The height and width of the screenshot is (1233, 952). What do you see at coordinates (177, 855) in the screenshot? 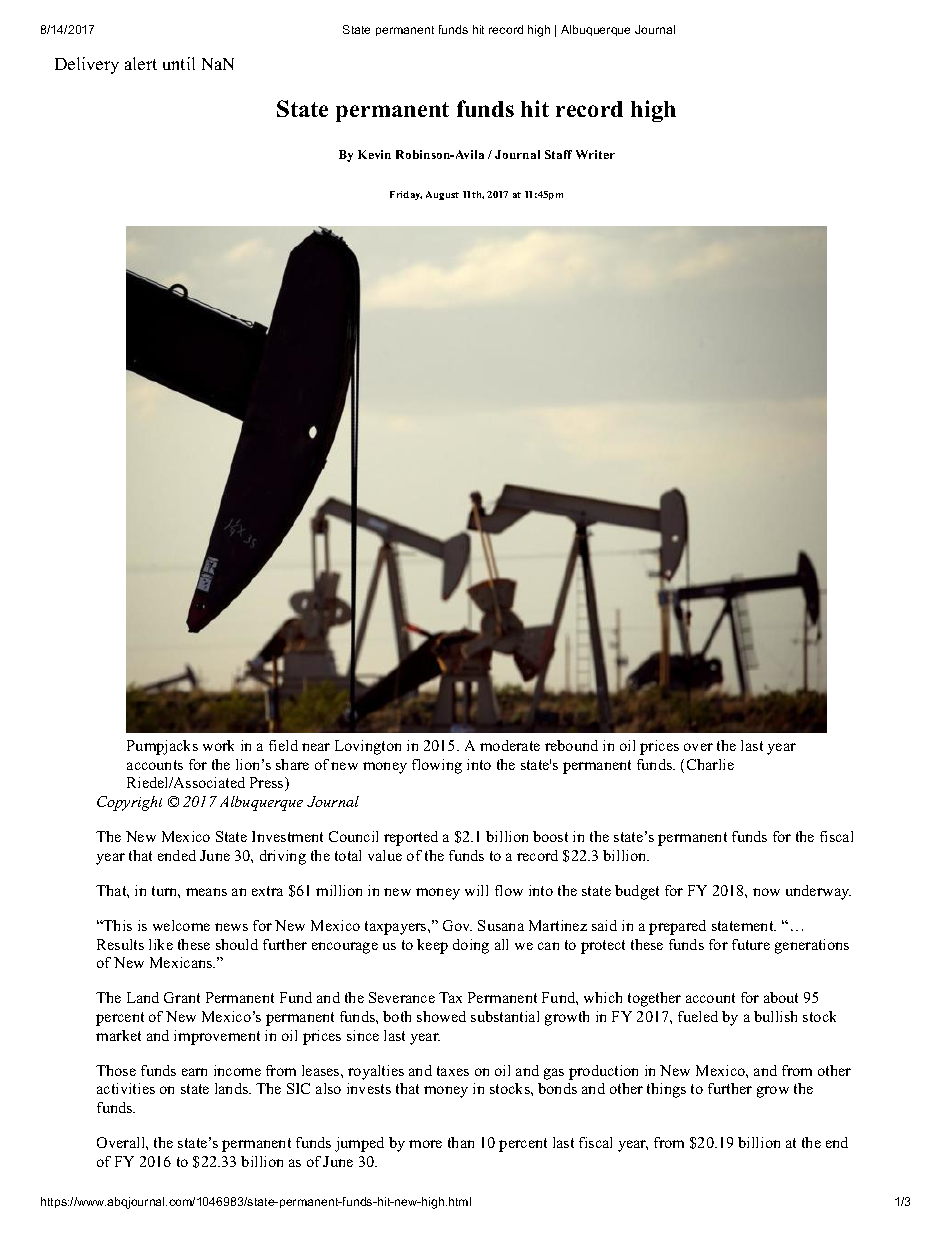
I see `ended` at bounding box center [177, 855].
